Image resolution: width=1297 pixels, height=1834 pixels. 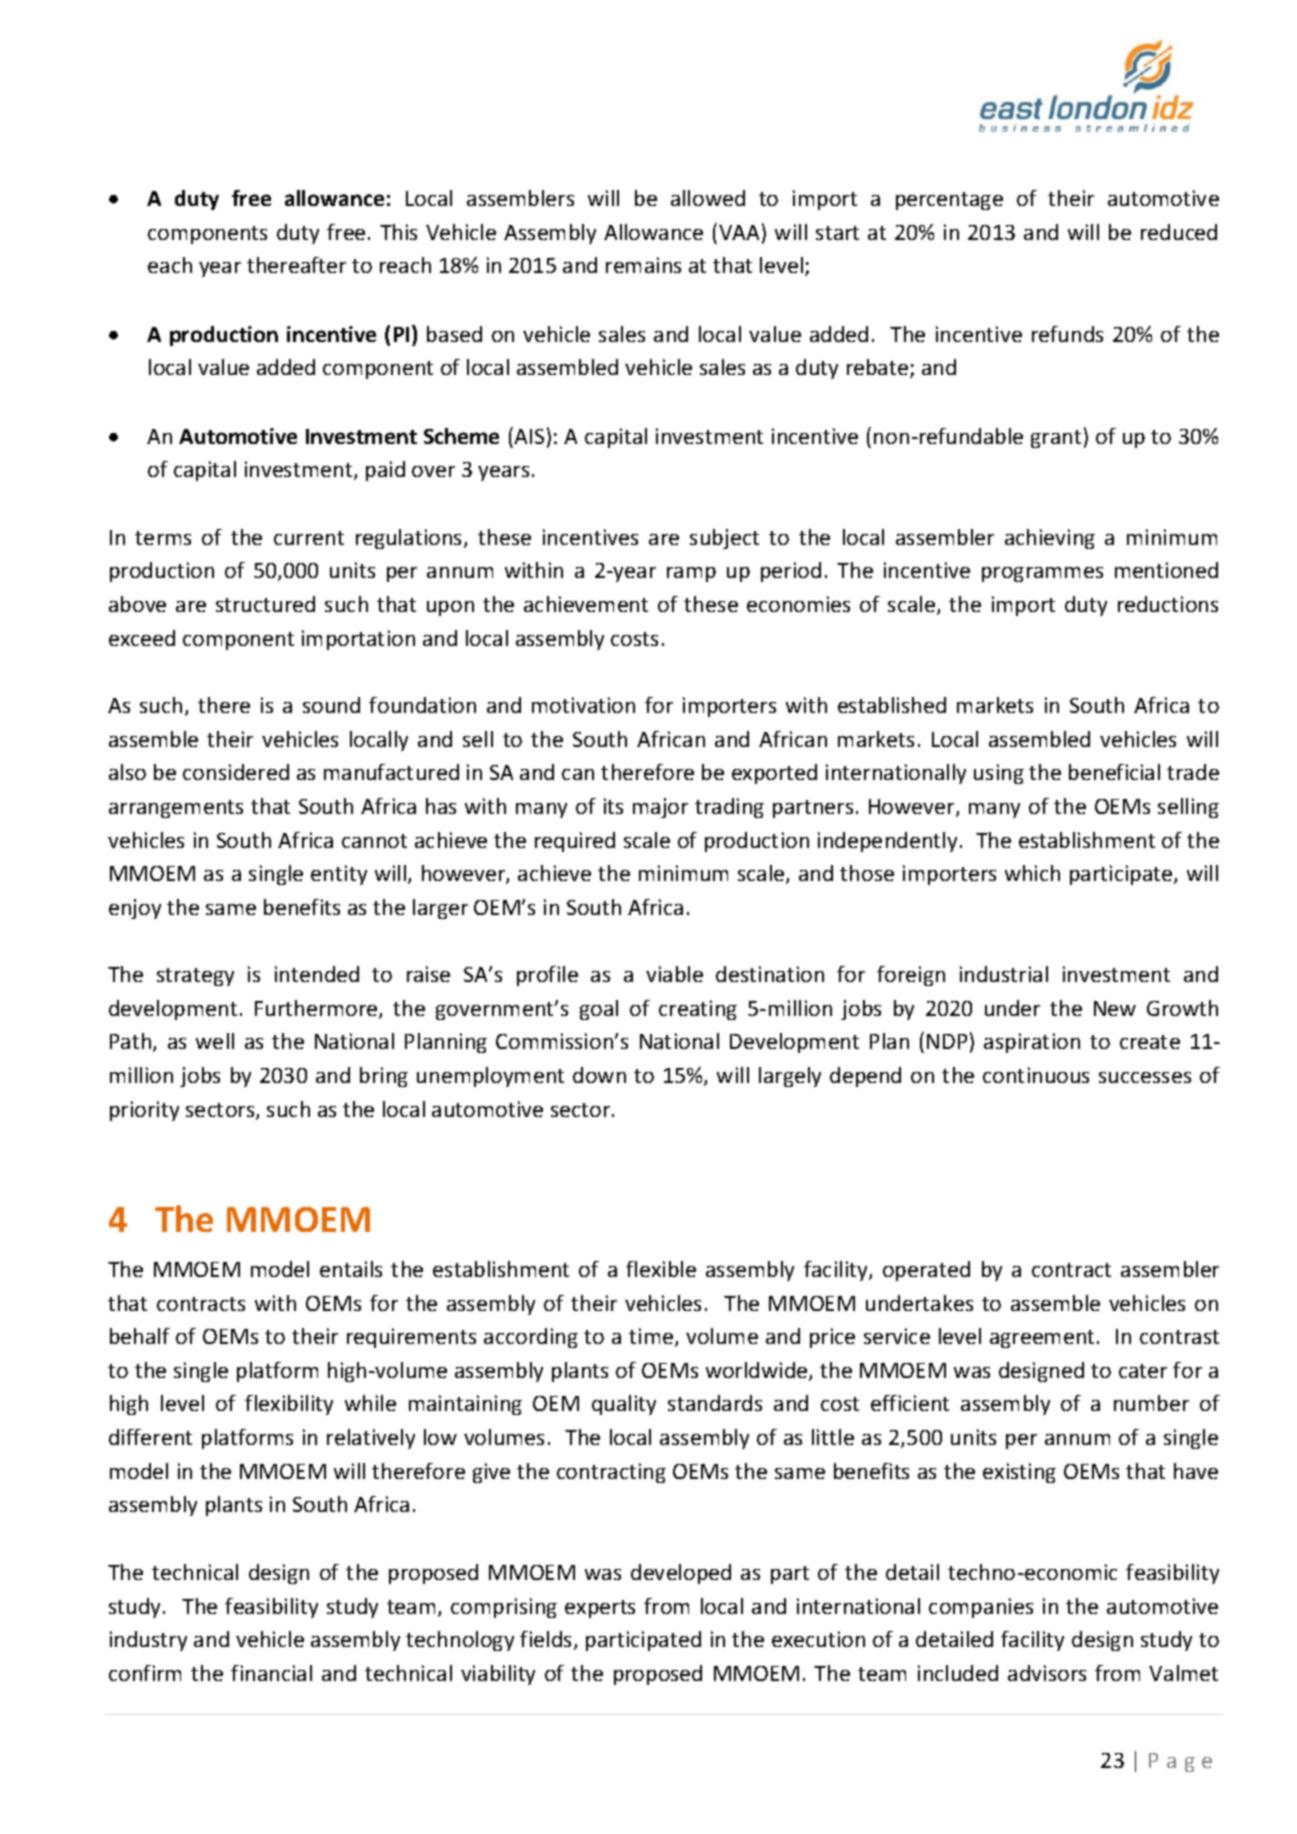 I want to click on financial, so click(x=271, y=1673).
